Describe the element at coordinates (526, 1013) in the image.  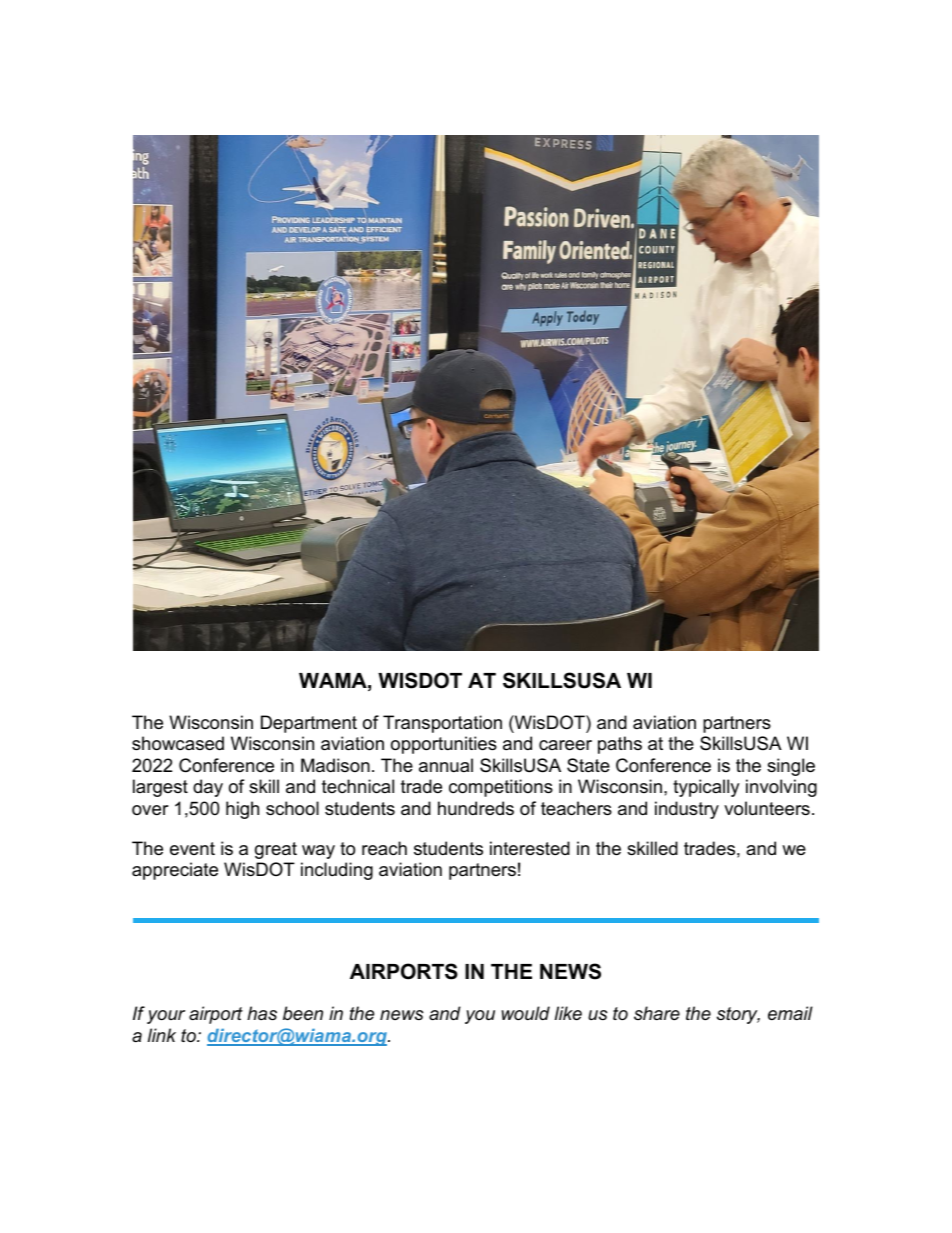
I see `would` at that location.
